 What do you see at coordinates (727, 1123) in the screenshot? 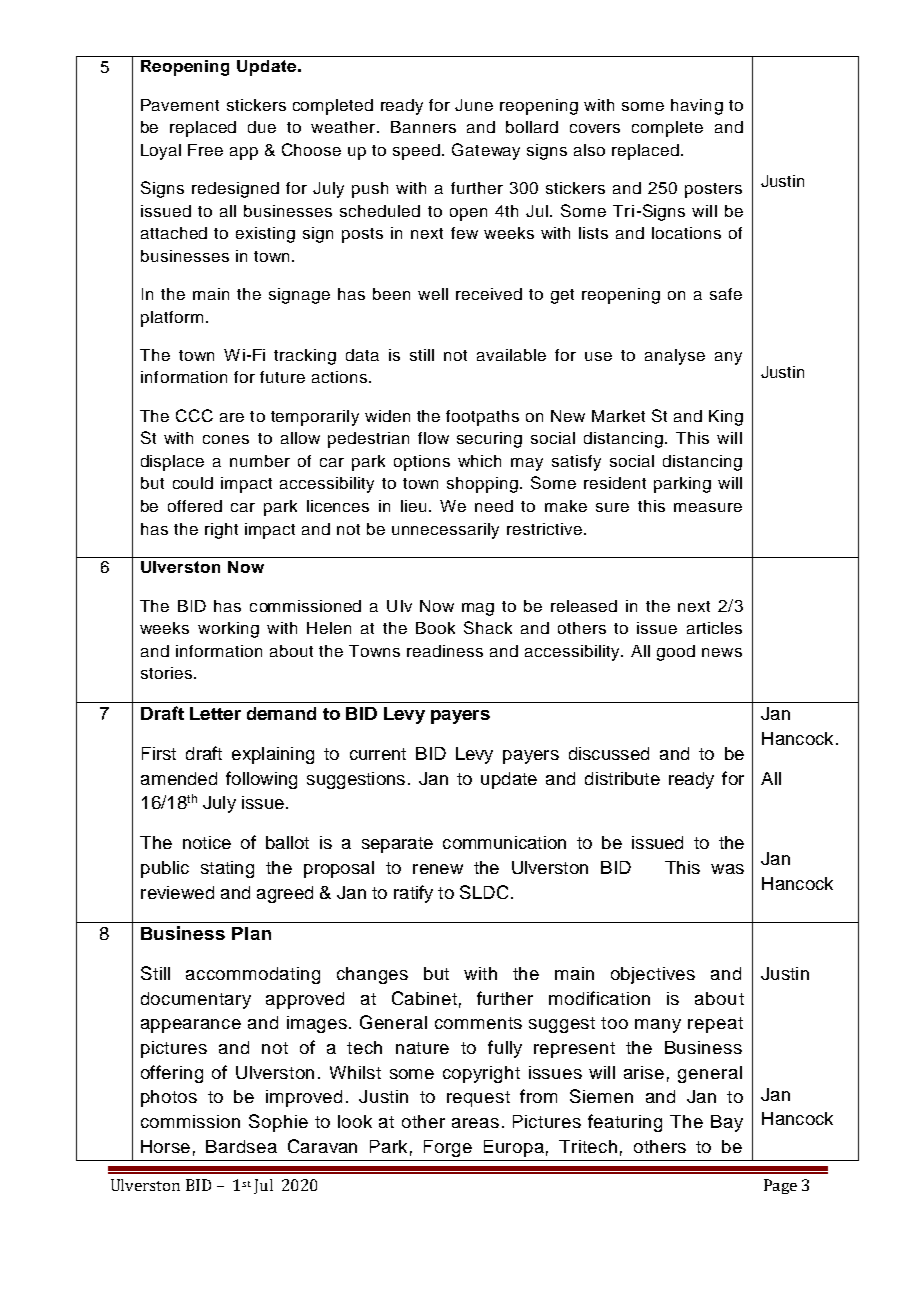
I see `Bay` at bounding box center [727, 1123].
